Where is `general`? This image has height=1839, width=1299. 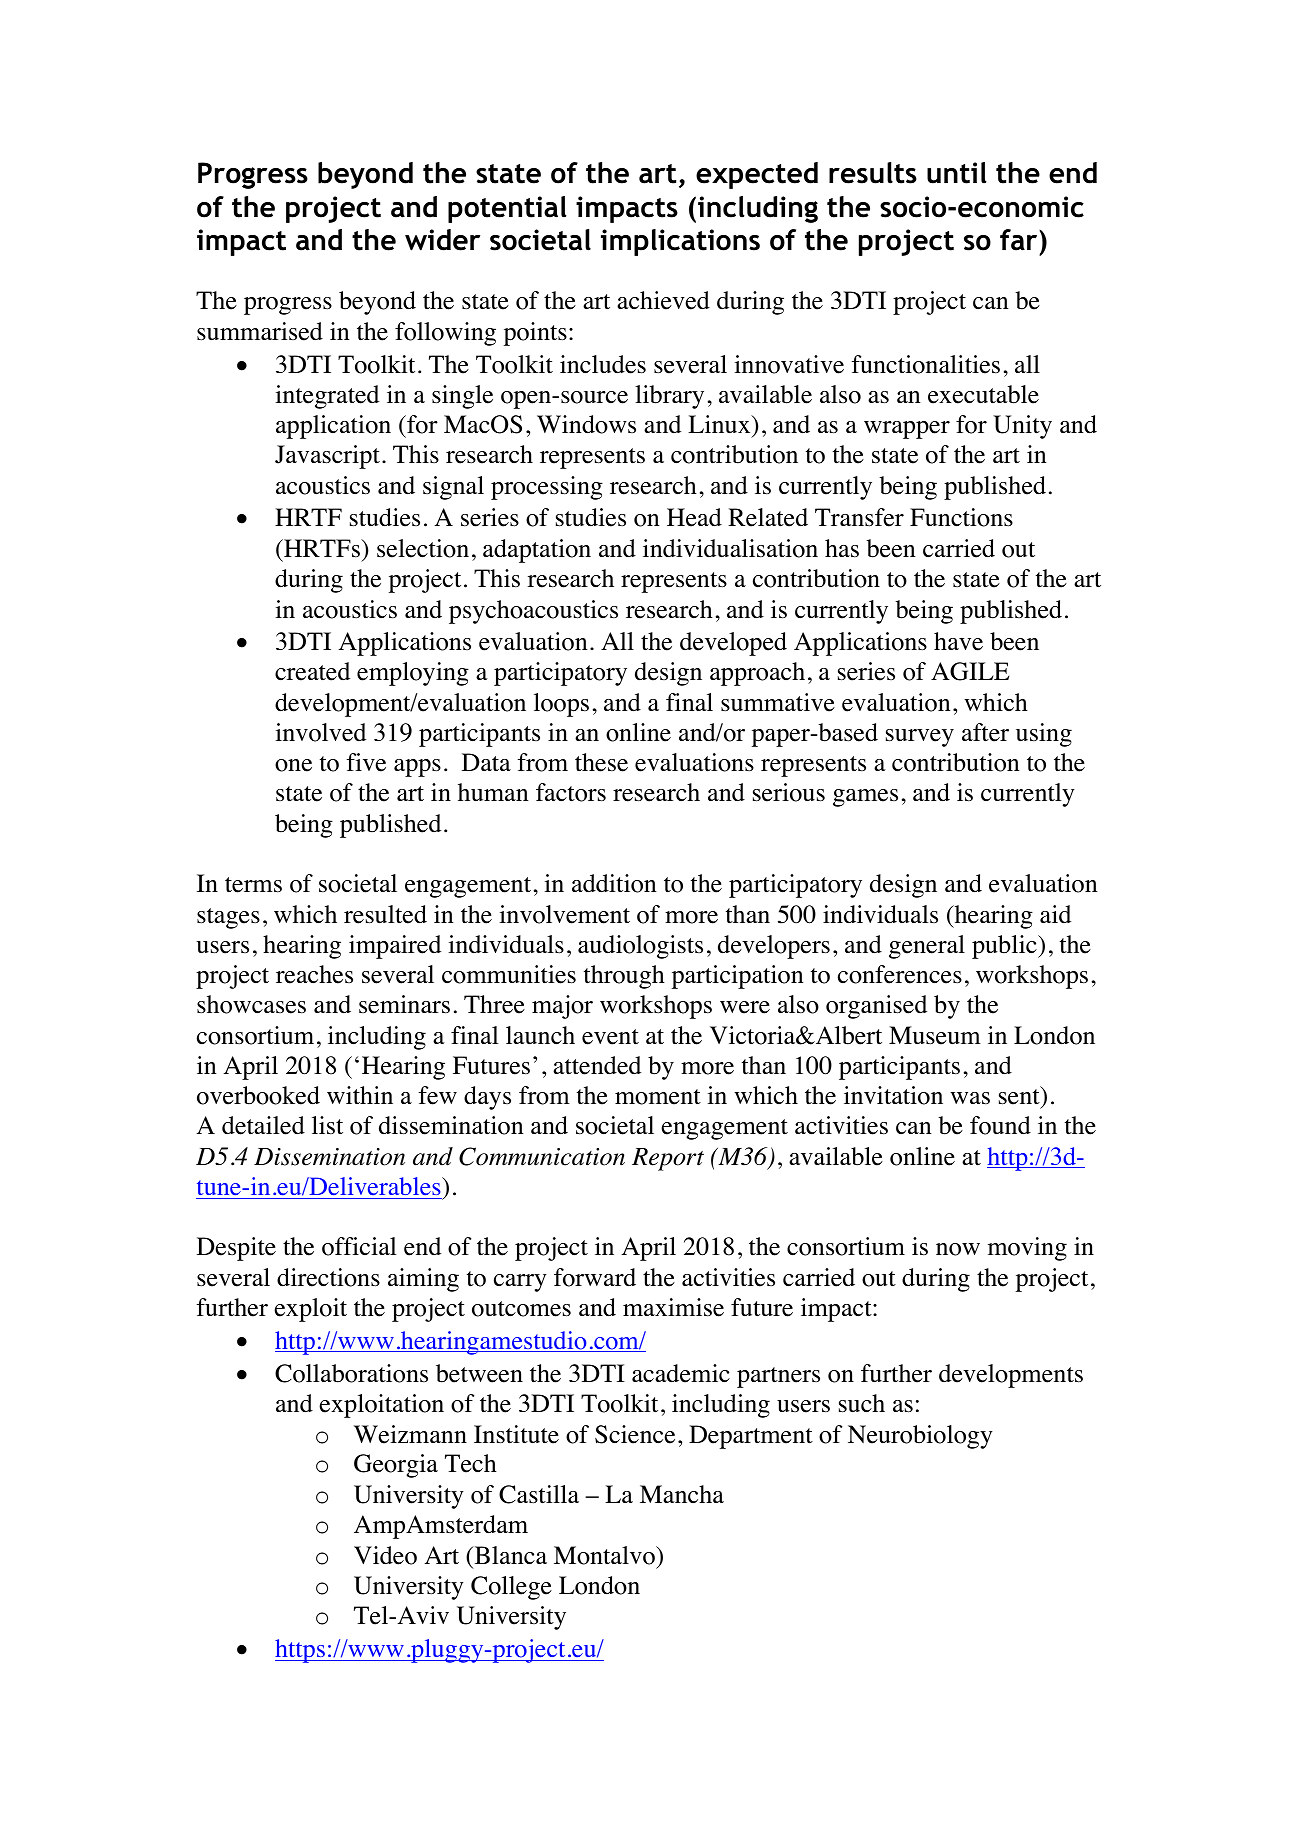
general is located at coordinates (927, 947).
